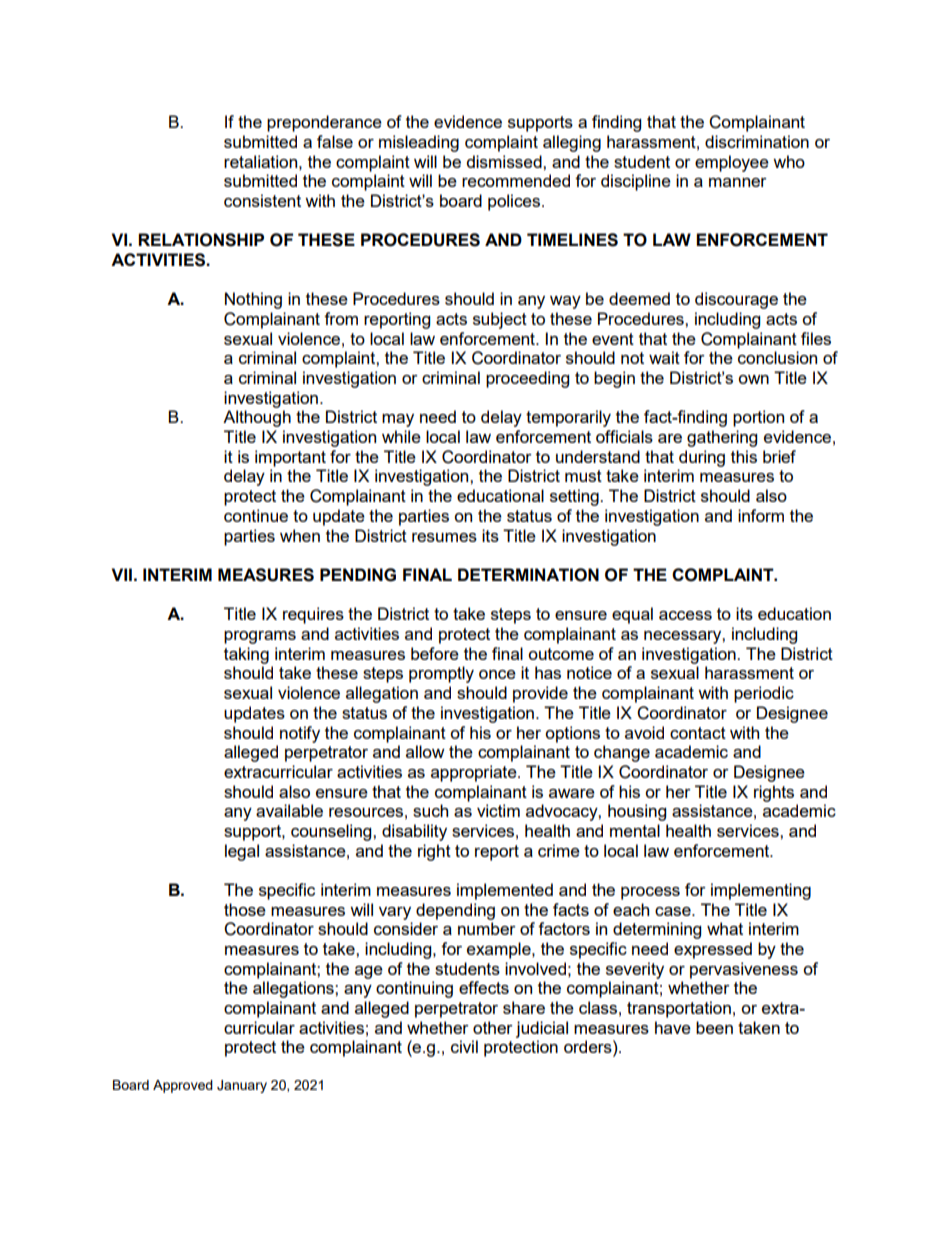 This image has height=1233, width=952. What do you see at coordinates (505, 161) in the image?
I see `dismissed` at bounding box center [505, 161].
